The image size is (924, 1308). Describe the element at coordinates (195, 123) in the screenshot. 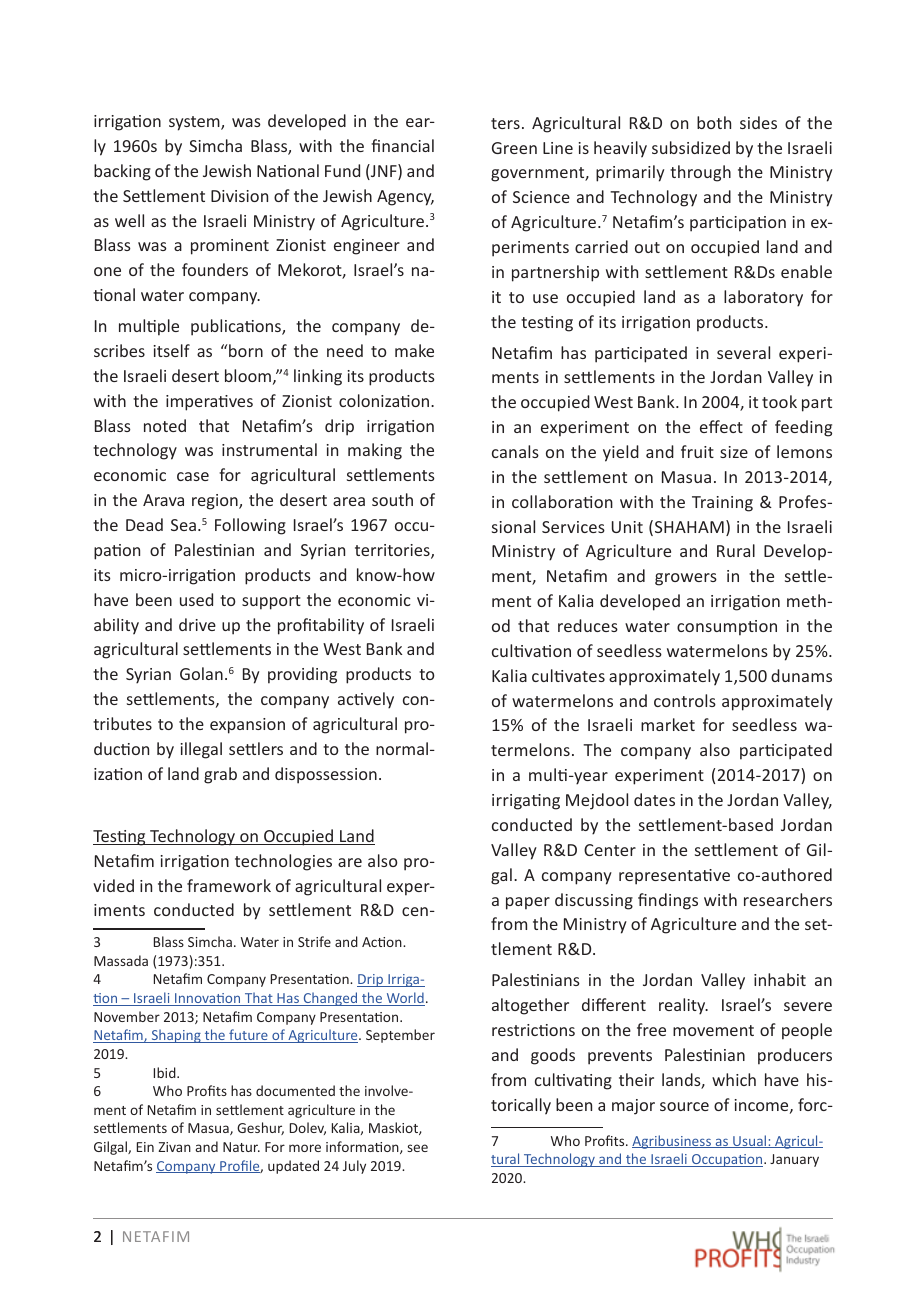

I see `system` at that location.
